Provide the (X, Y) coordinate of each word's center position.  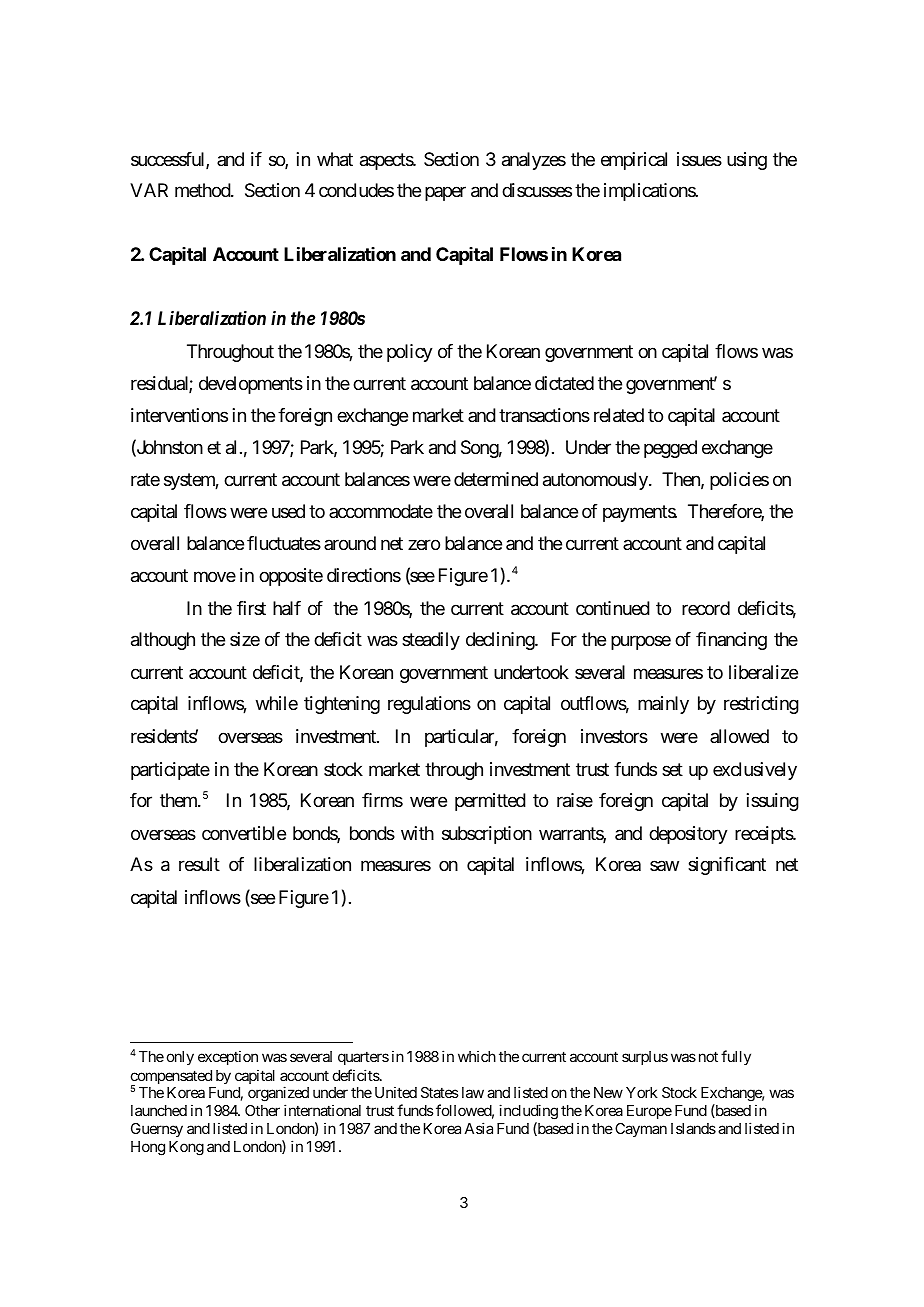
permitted (490, 802)
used (288, 511)
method (203, 190)
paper (445, 193)
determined (496, 479)
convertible (244, 833)
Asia (478, 1128)
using (747, 161)
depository (688, 835)
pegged (670, 449)
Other (262, 1110)
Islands (693, 1128)
